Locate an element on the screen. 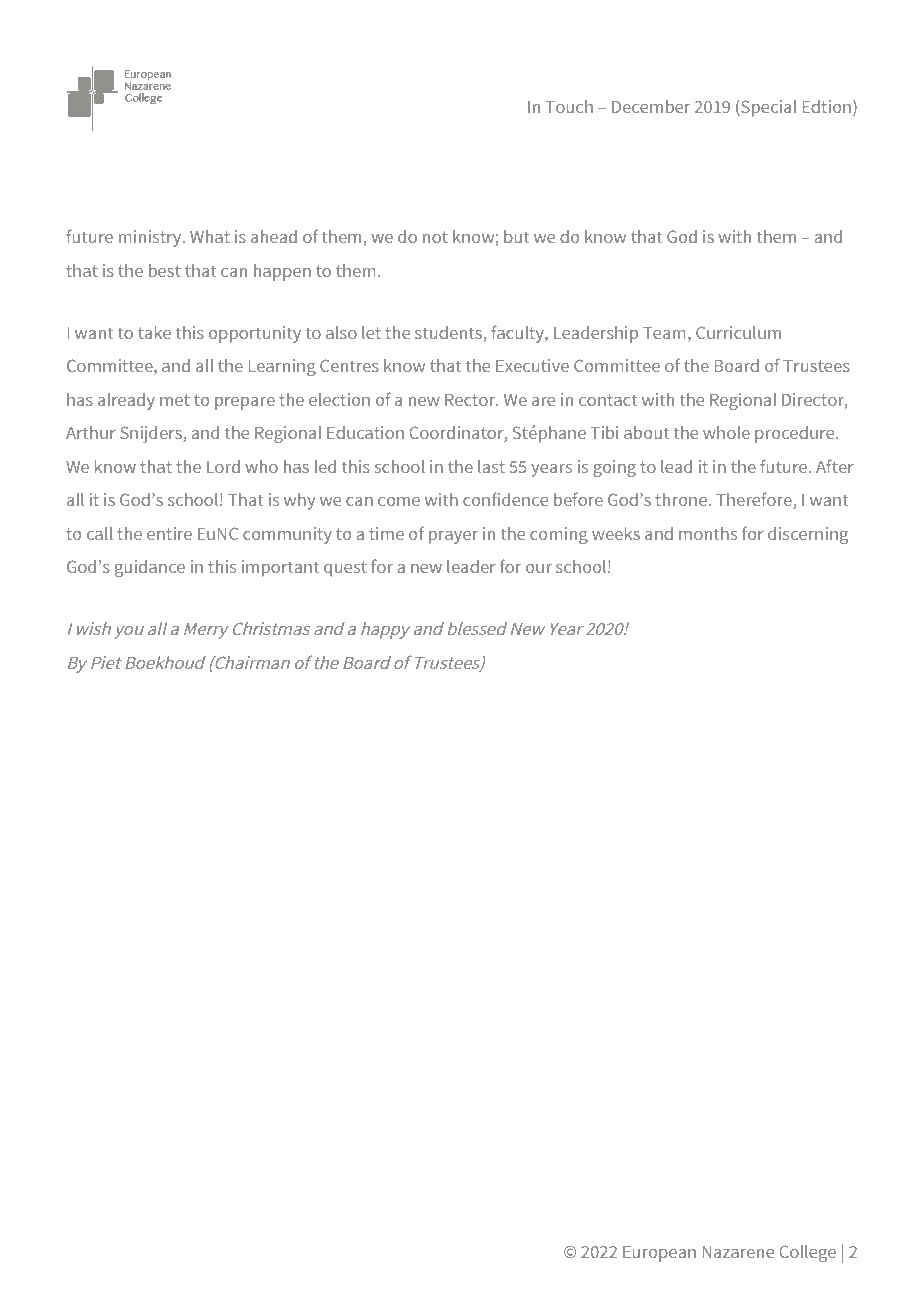 This screenshot has width=924, height=1308. Touch is located at coordinates (569, 106).
